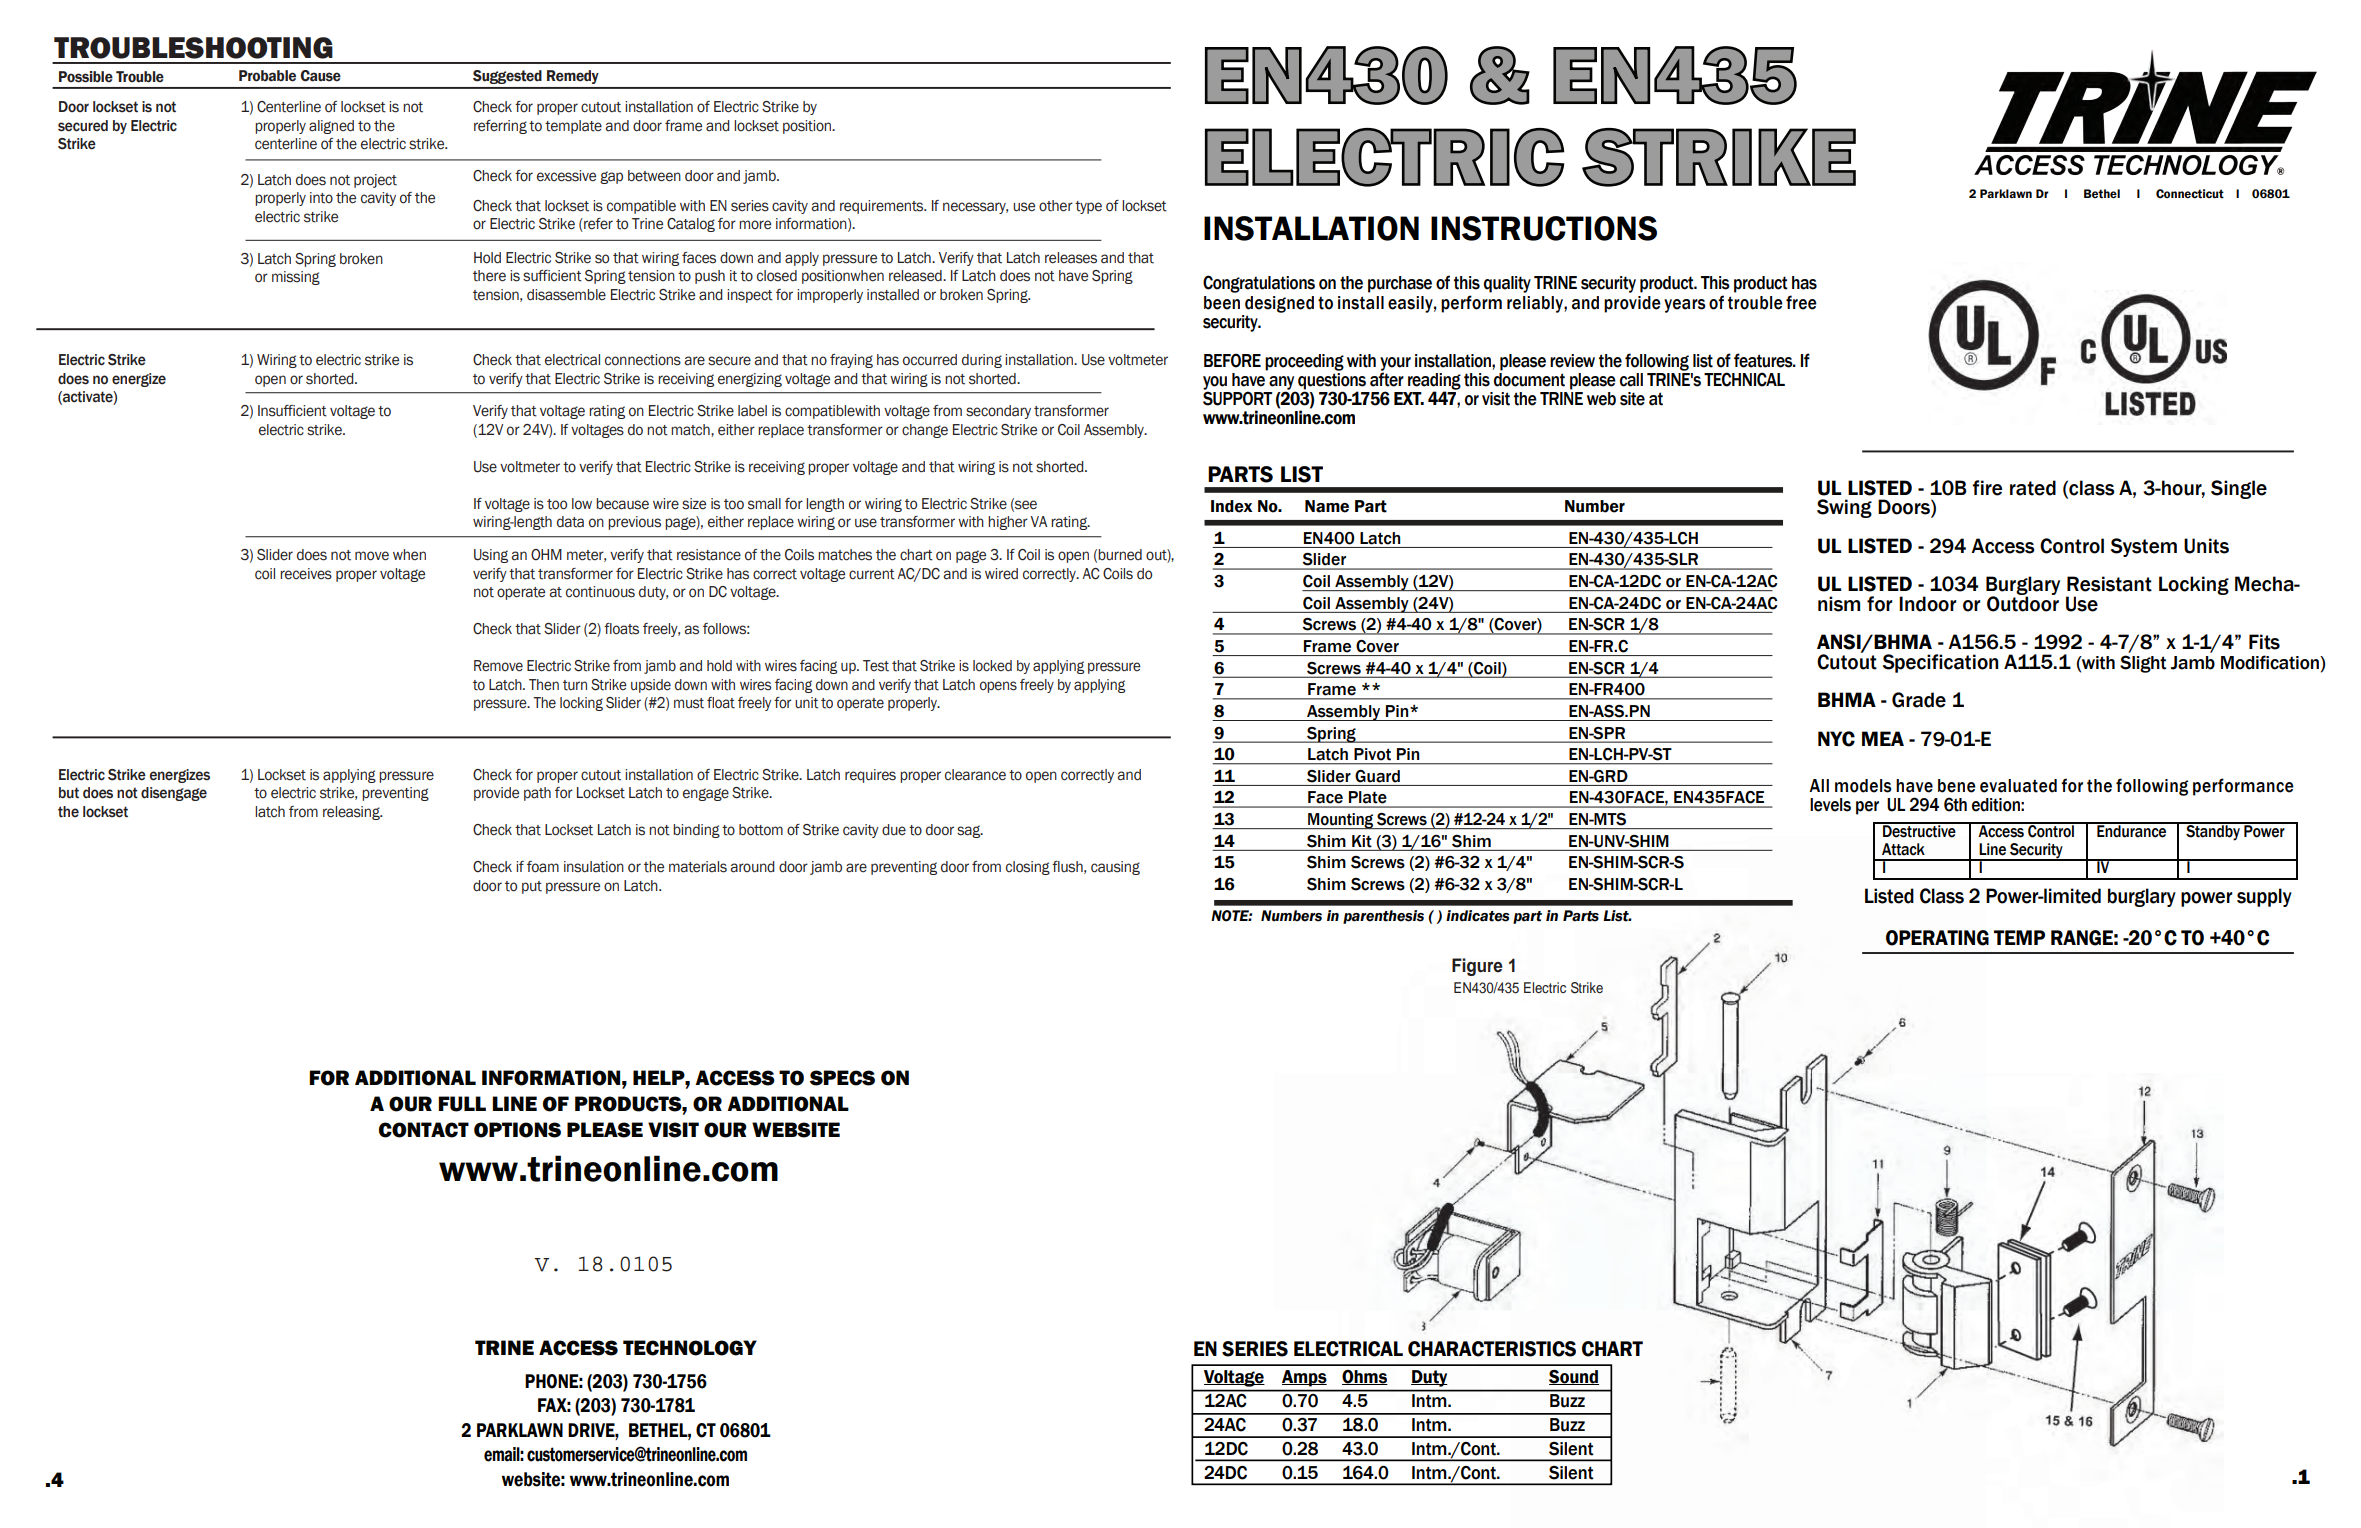 The height and width of the screenshot is (1528, 2361). I want to click on Attack, so click(1903, 849).
